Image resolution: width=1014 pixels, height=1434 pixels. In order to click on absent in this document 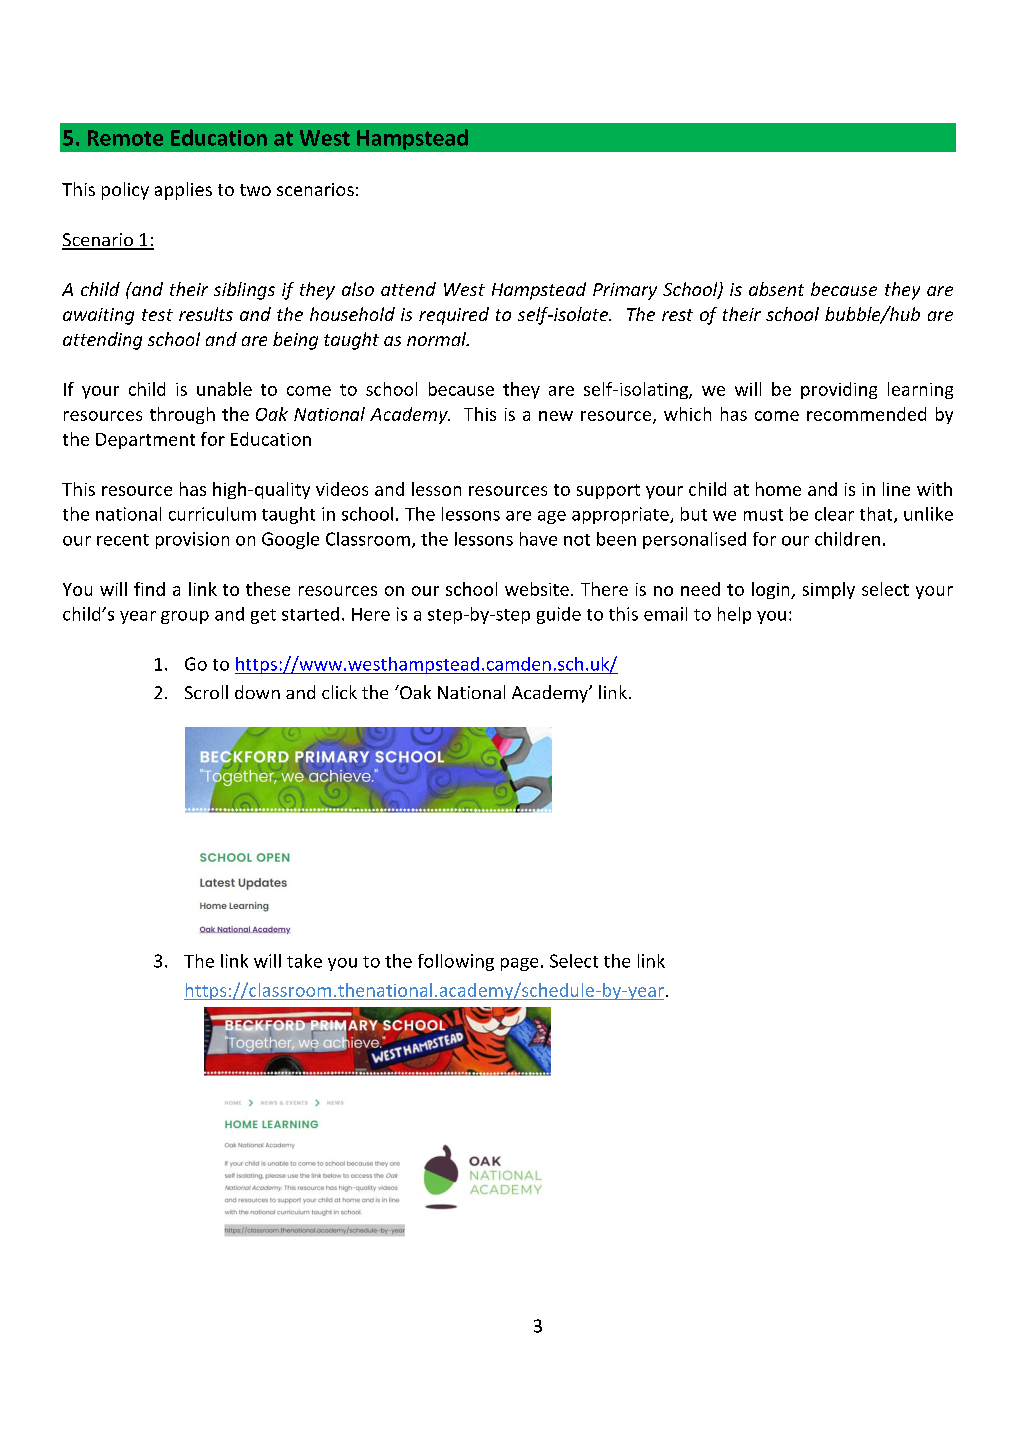, I will do `click(776, 289)`.
